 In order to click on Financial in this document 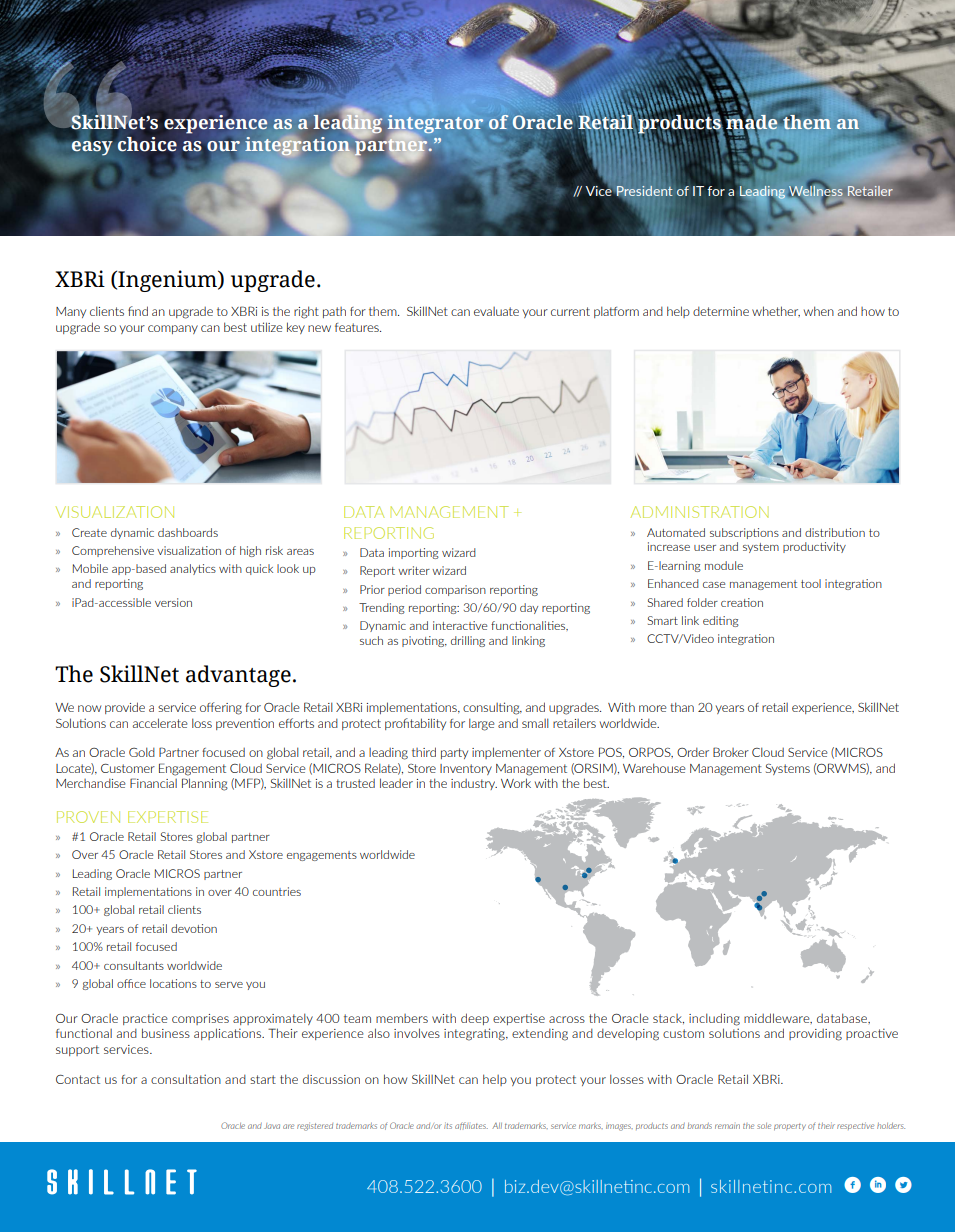, I will do `click(153, 783)`.
